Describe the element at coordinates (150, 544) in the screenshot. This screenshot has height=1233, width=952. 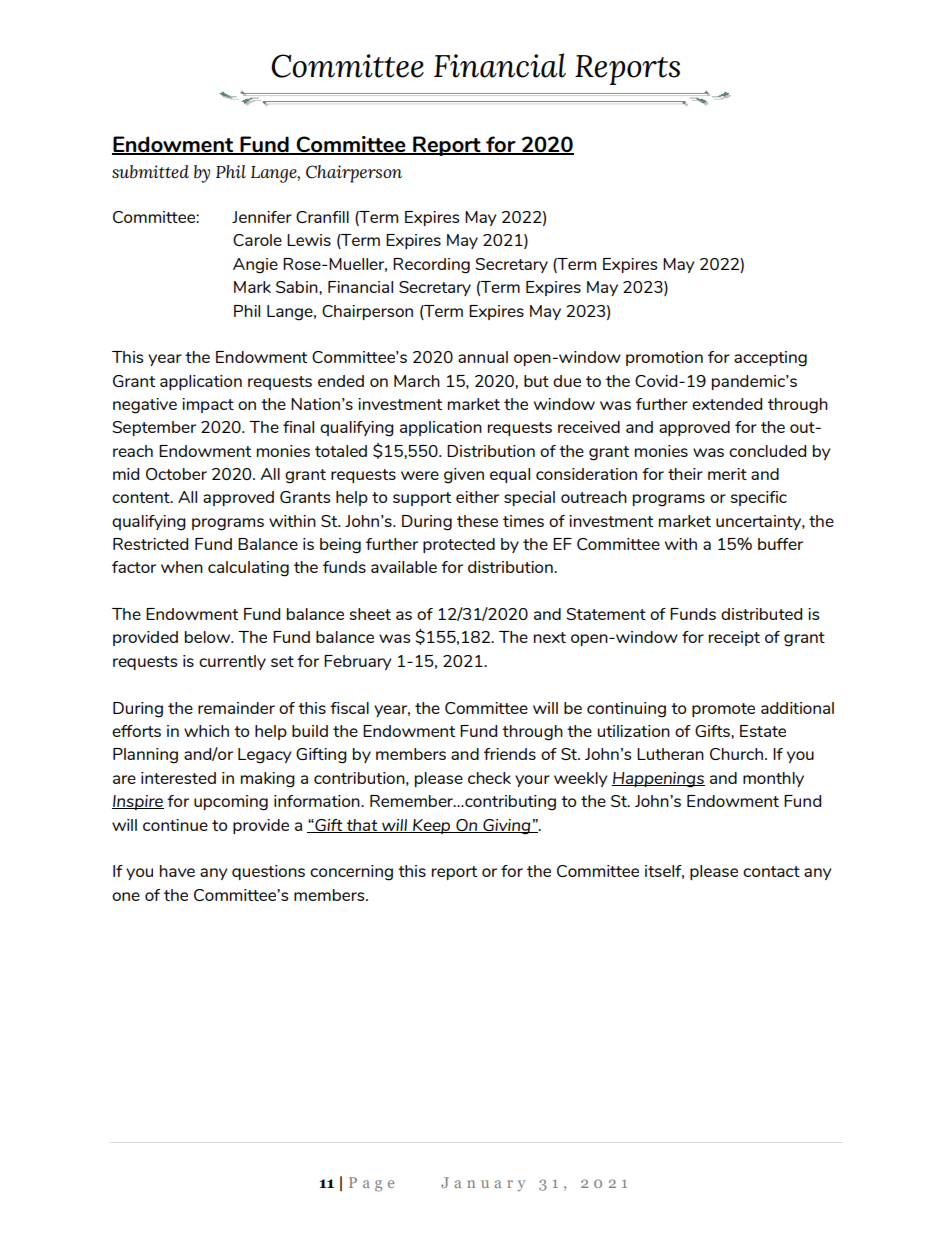
I see `Restricted` at that location.
